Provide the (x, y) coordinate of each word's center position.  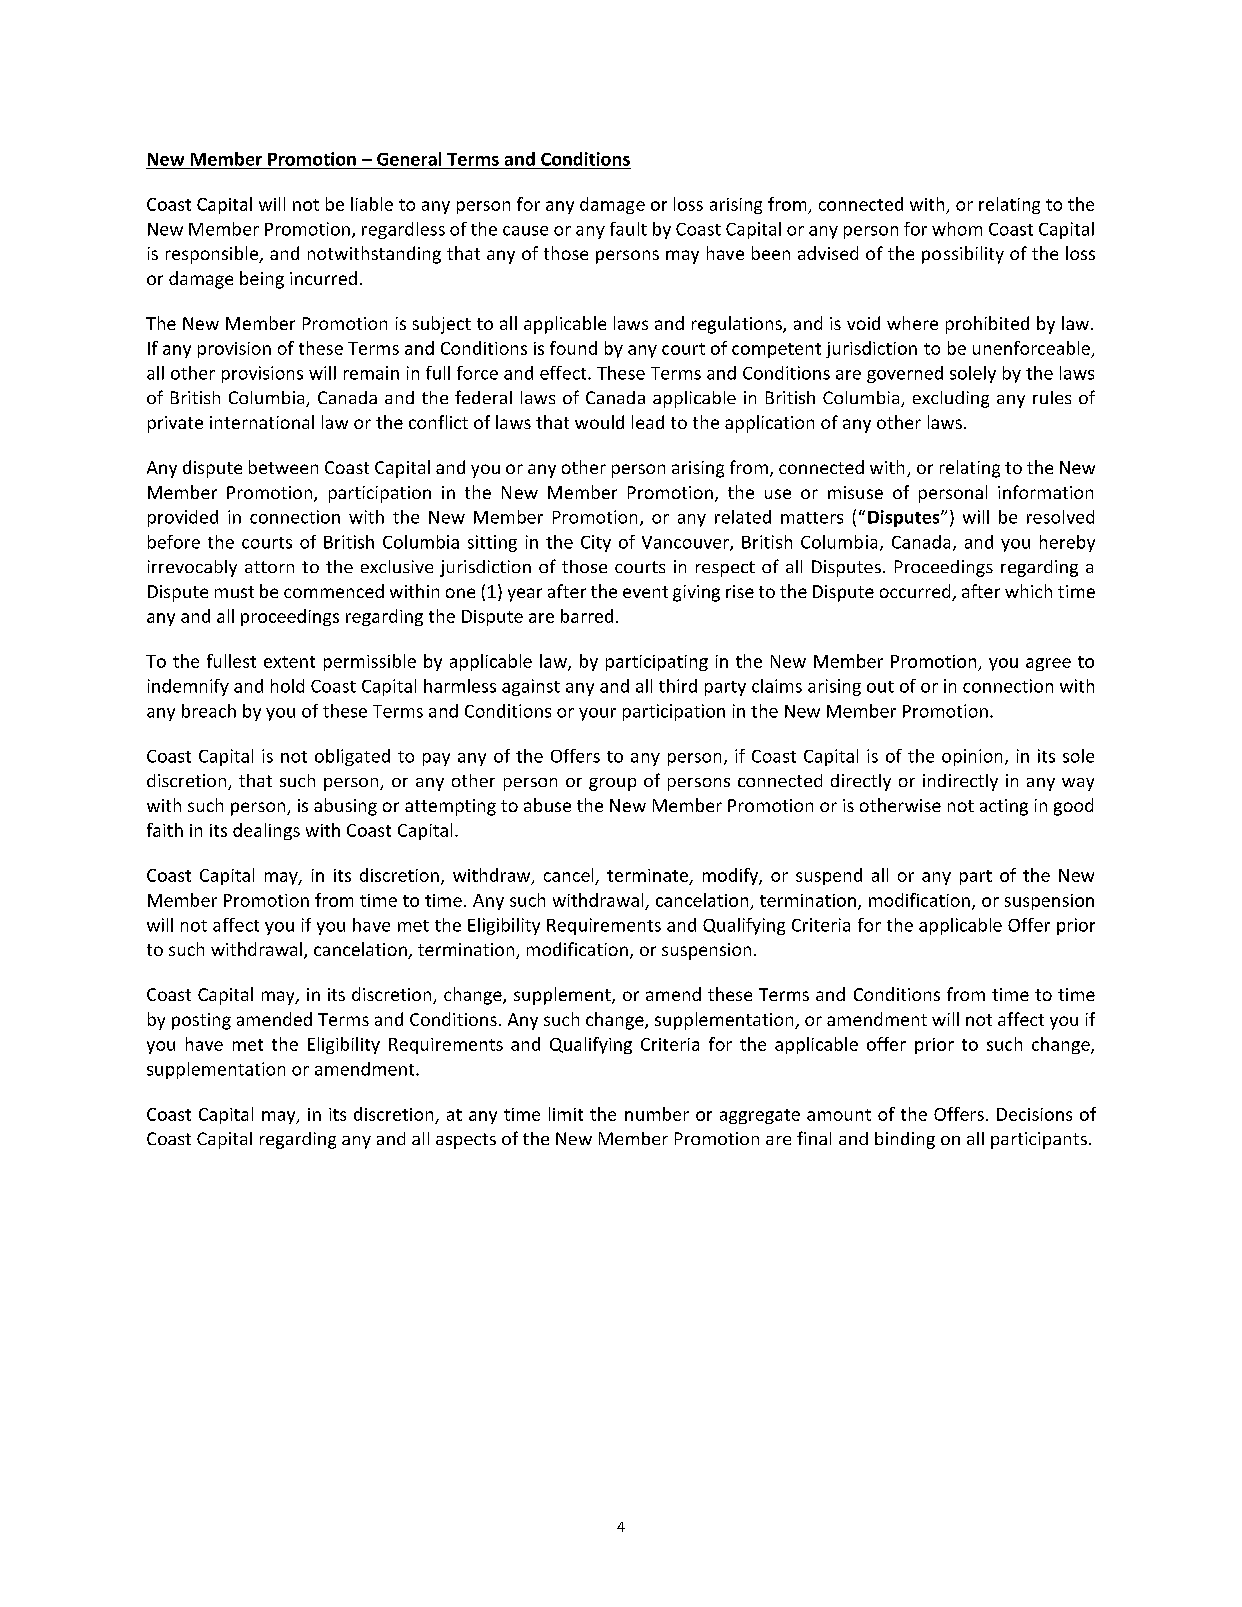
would (599, 422)
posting (201, 1021)
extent (289, 662)
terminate (647, 875)
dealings (266, 831)
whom (957, 229)
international (262, 422)
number (657, 1114)
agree (1048, 664)
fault (628, 229)
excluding (951, 399)
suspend (829, 876)
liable (372, 204)
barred (587, 616)
